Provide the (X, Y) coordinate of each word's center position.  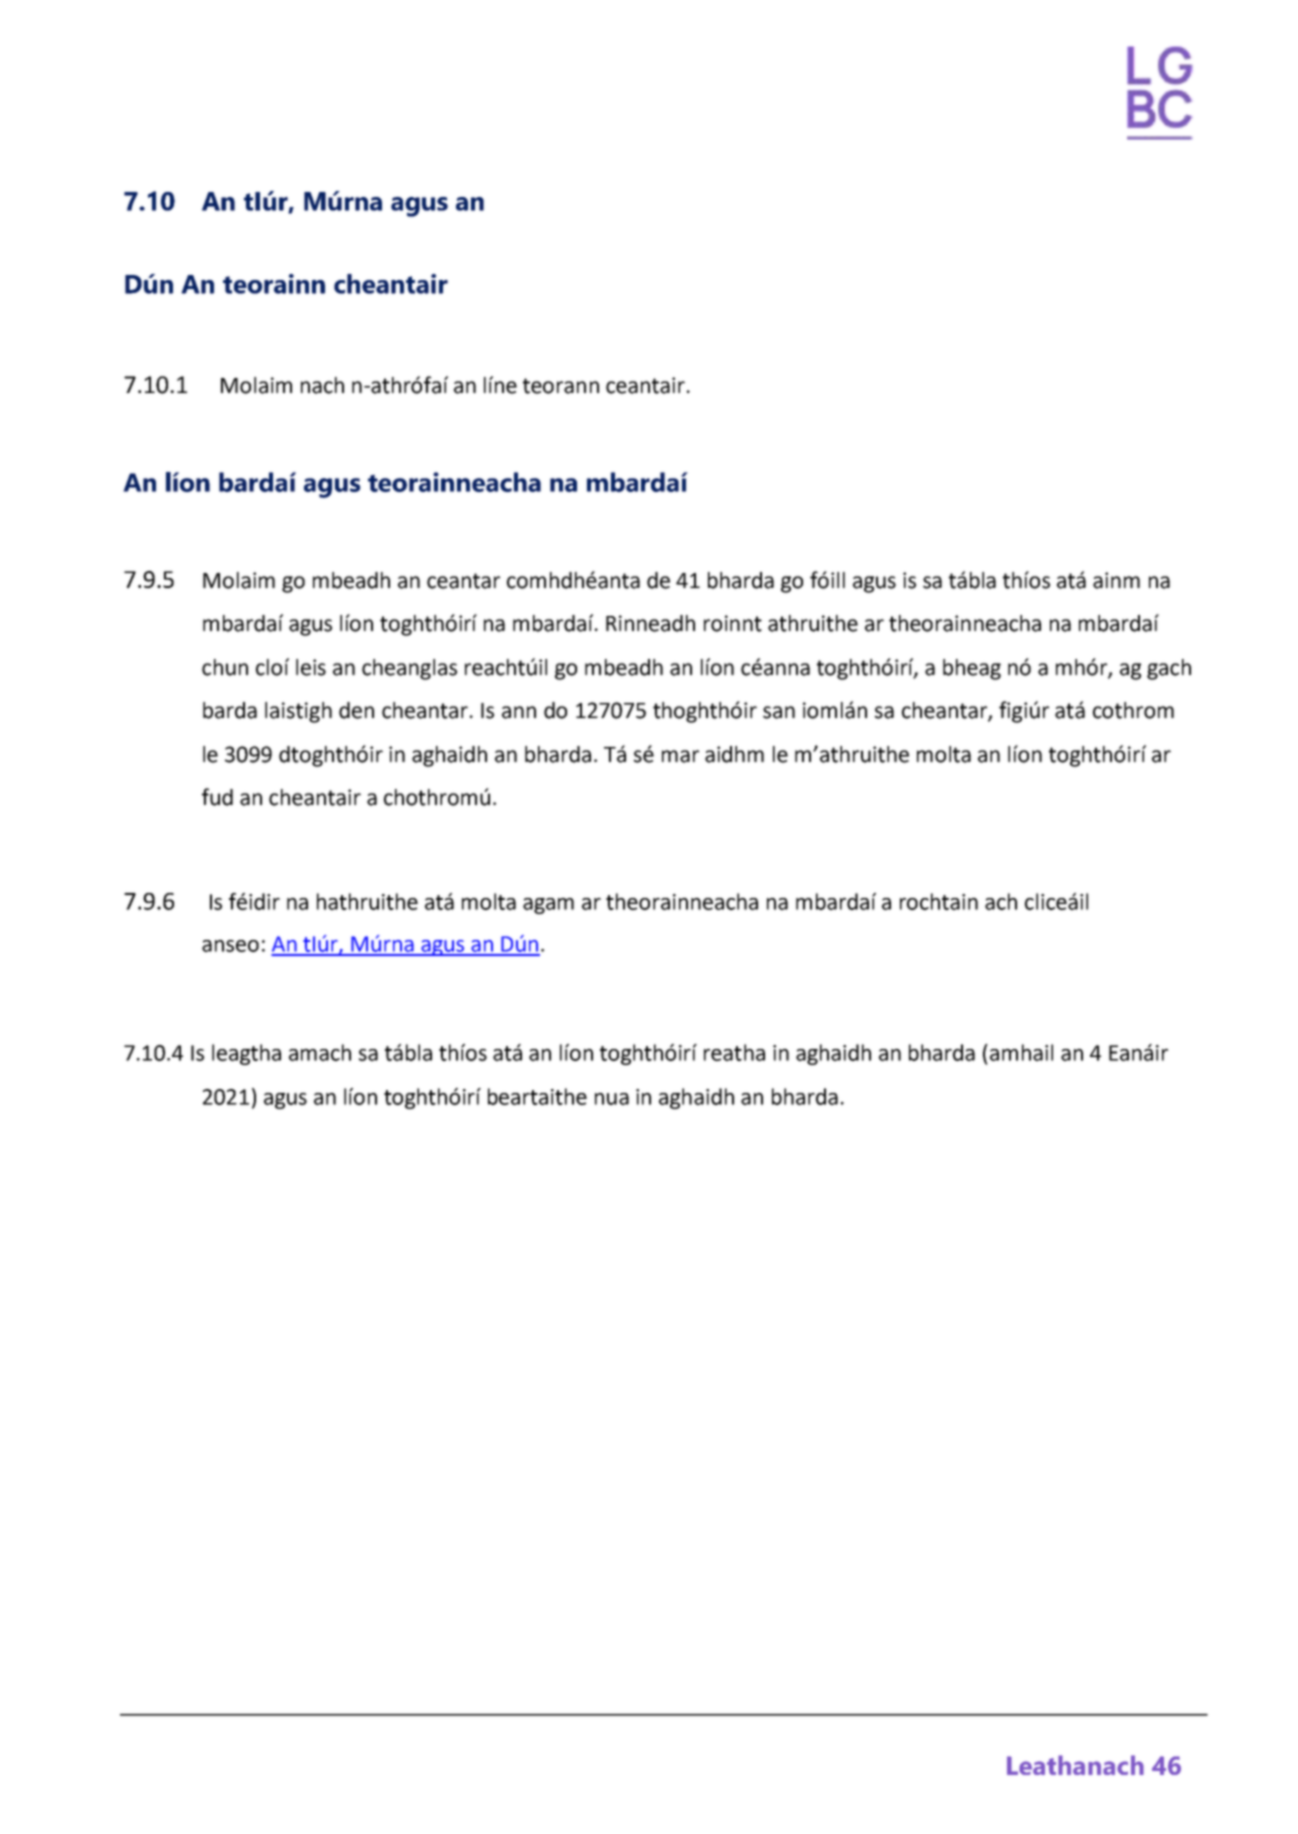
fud (217, 797)
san (779, 712)
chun (225, 667)
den (356, 710)
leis (311, 667)
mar (680, 756)
